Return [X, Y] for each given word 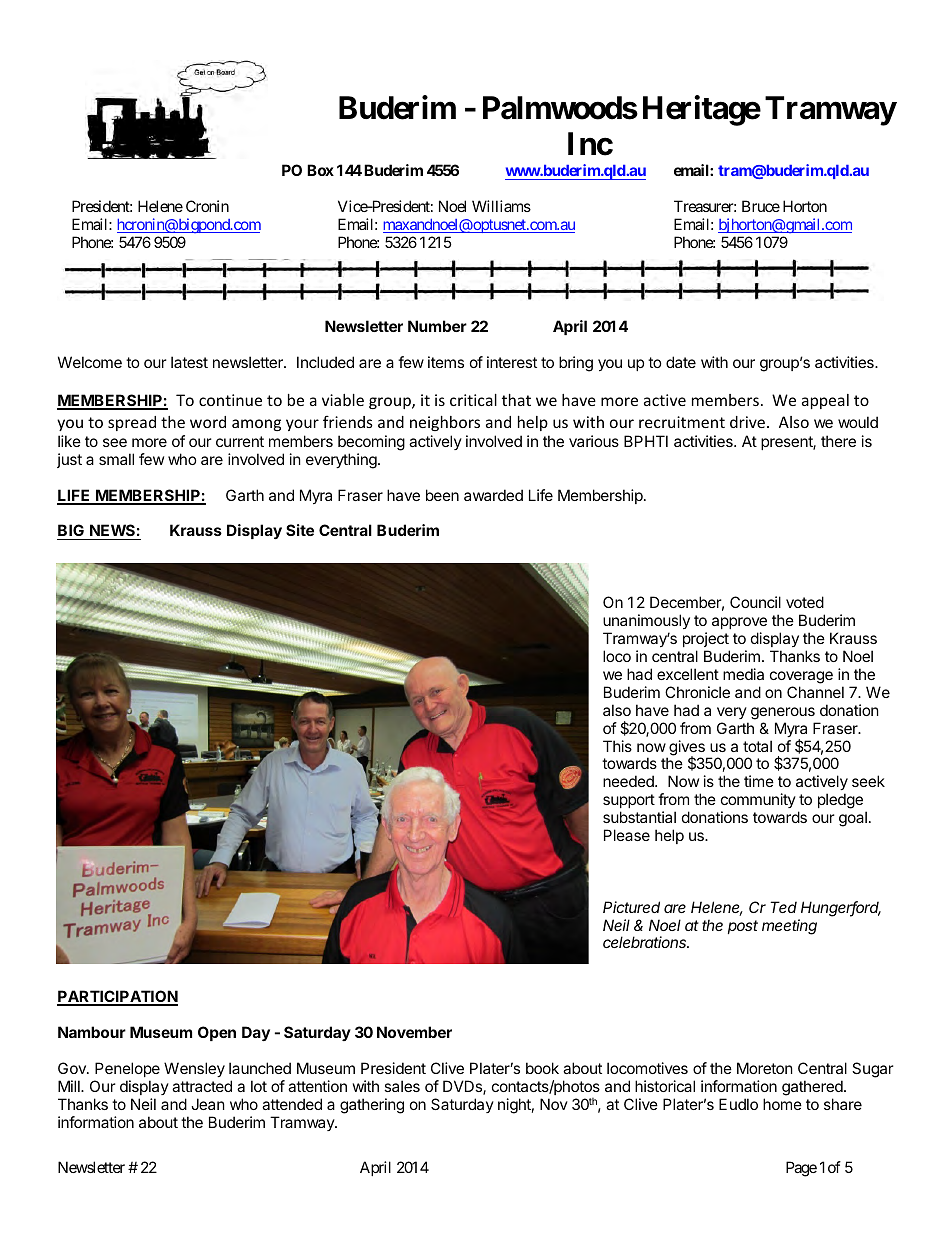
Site [300, 530]
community [758, 802]
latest [189, 362]
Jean [208, 1104]
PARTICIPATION [117, 997]
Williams [501, 206]
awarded [493, 495]
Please [627, 835]
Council [755, 602]
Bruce [761, 206]
